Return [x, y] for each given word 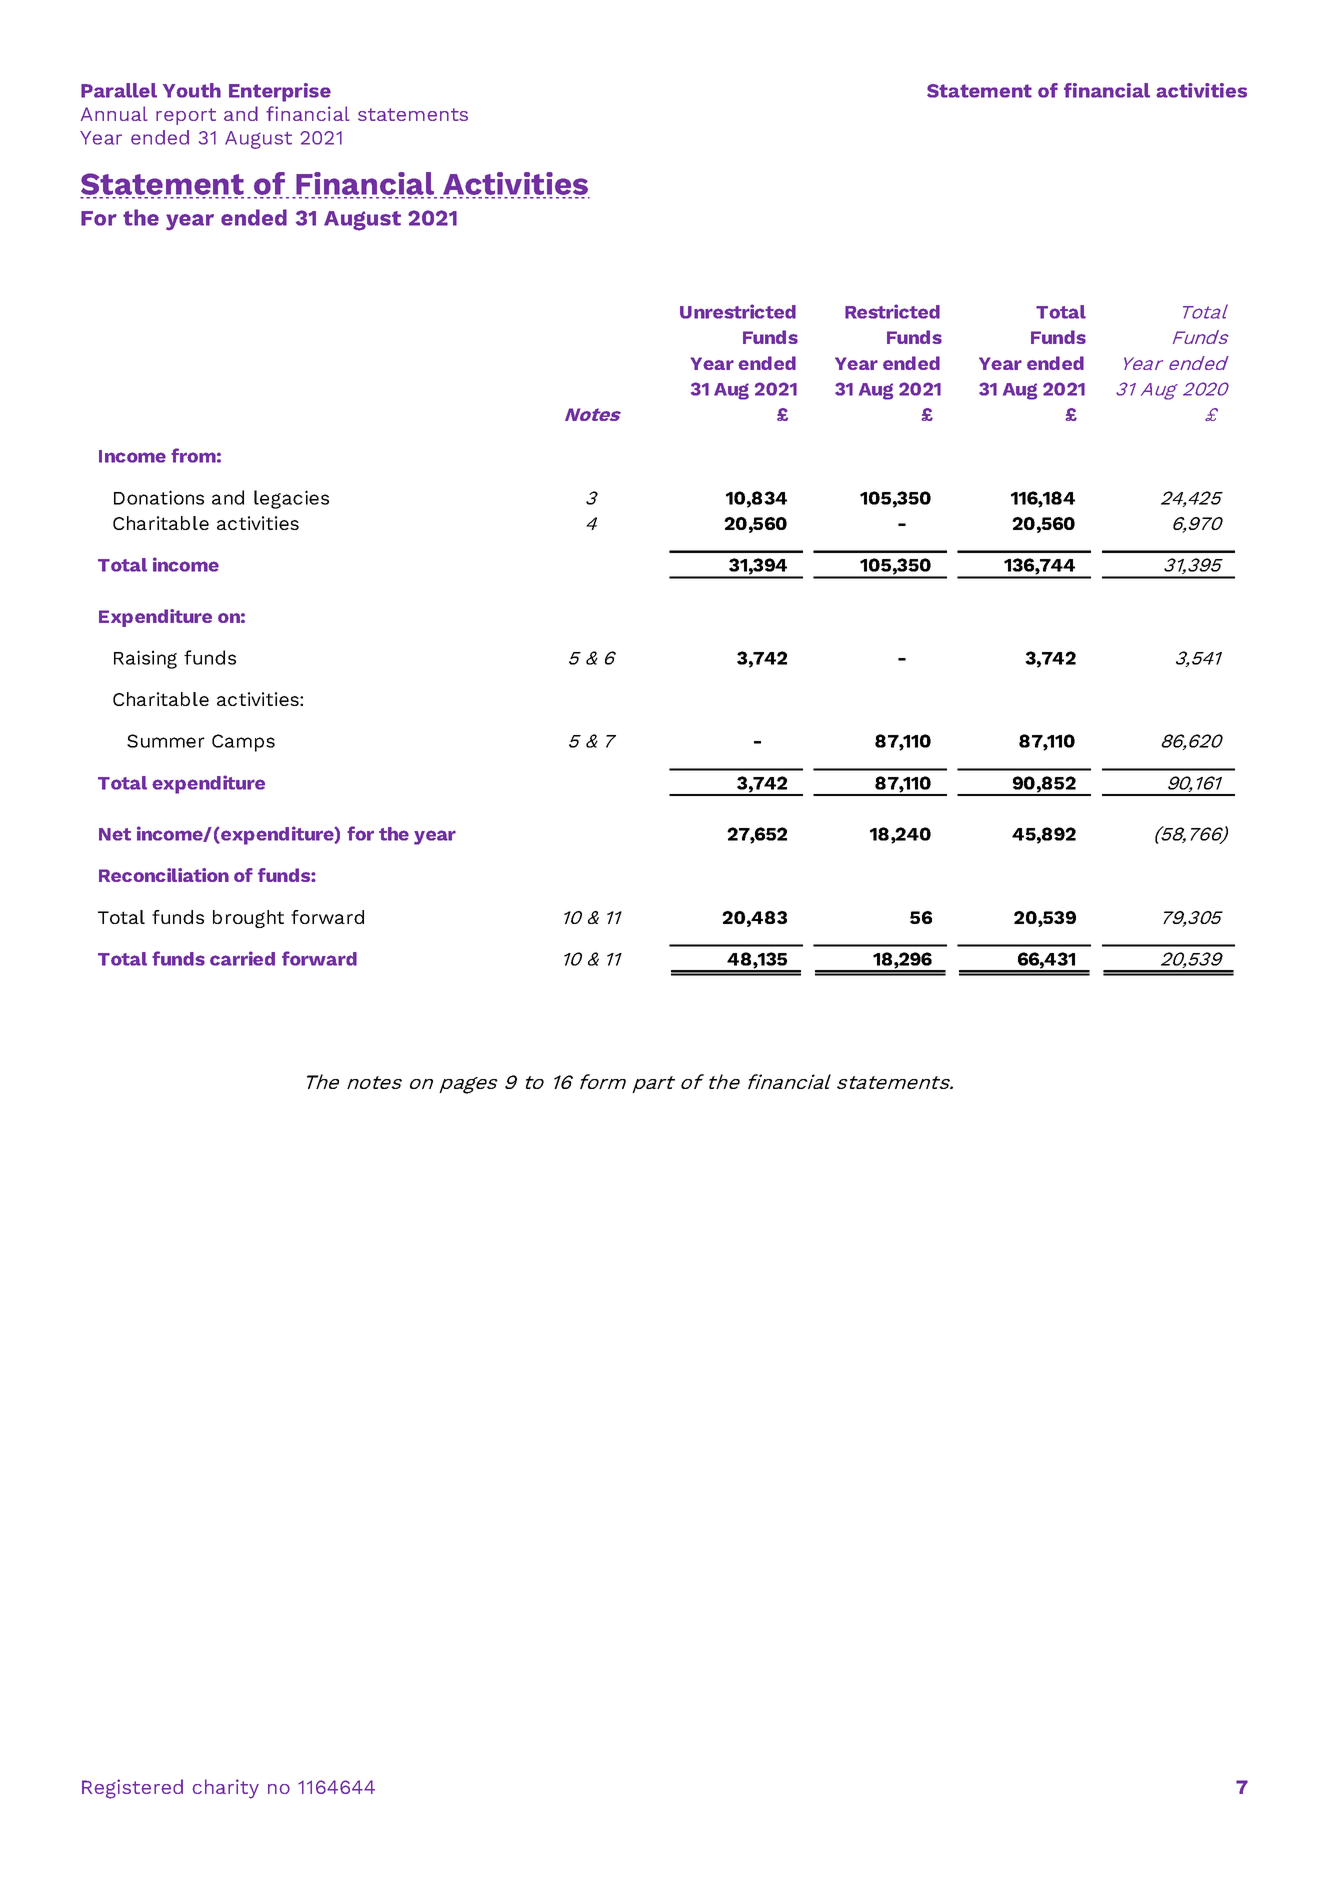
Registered [132, 1789]
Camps [243, 743]
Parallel [119, 90]
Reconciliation [164, 875]
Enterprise [280, 92]
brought [248, 919]
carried [242, 958]
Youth [192, 90]
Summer [166, 741]
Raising [145, 659]
